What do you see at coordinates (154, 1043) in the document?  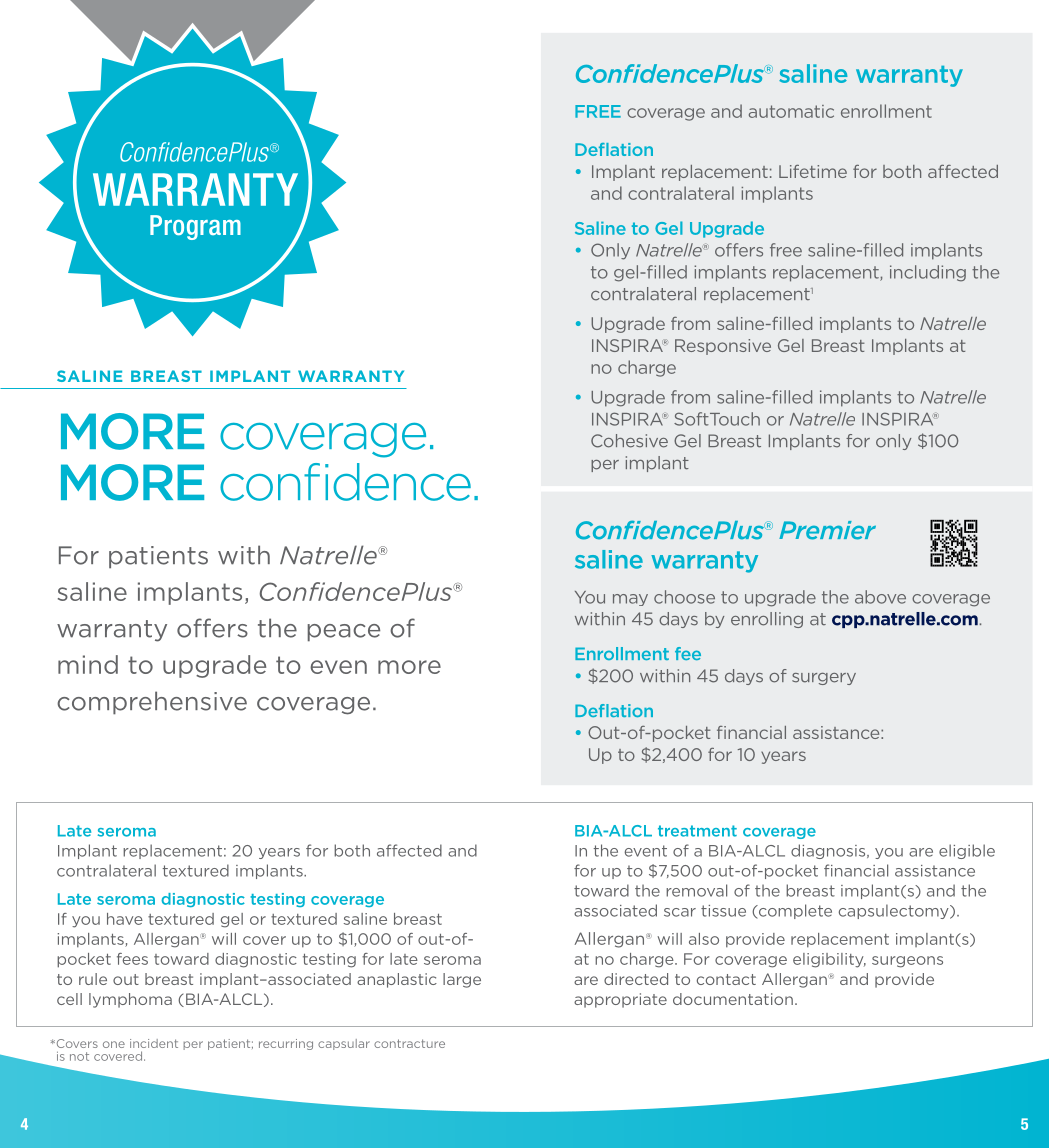 I see `incident` at bounding box center [154, 1043].
